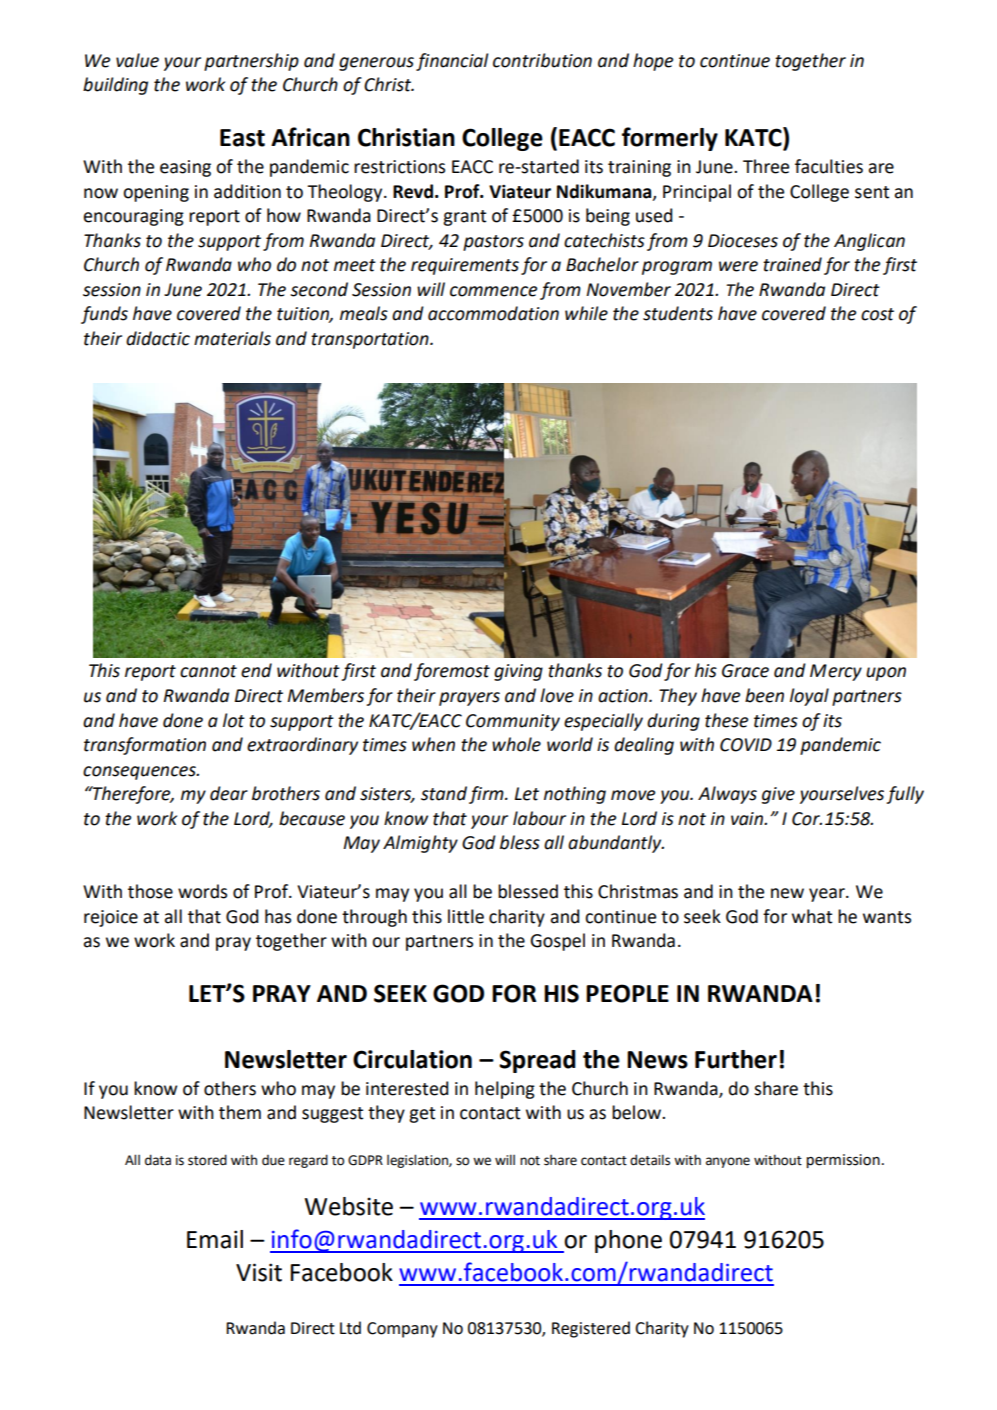 The height and width of the page is (1410, 997). What do you see at coordinates (242, 138) in the page?
I see `East` at bounding box center [242, 138].
